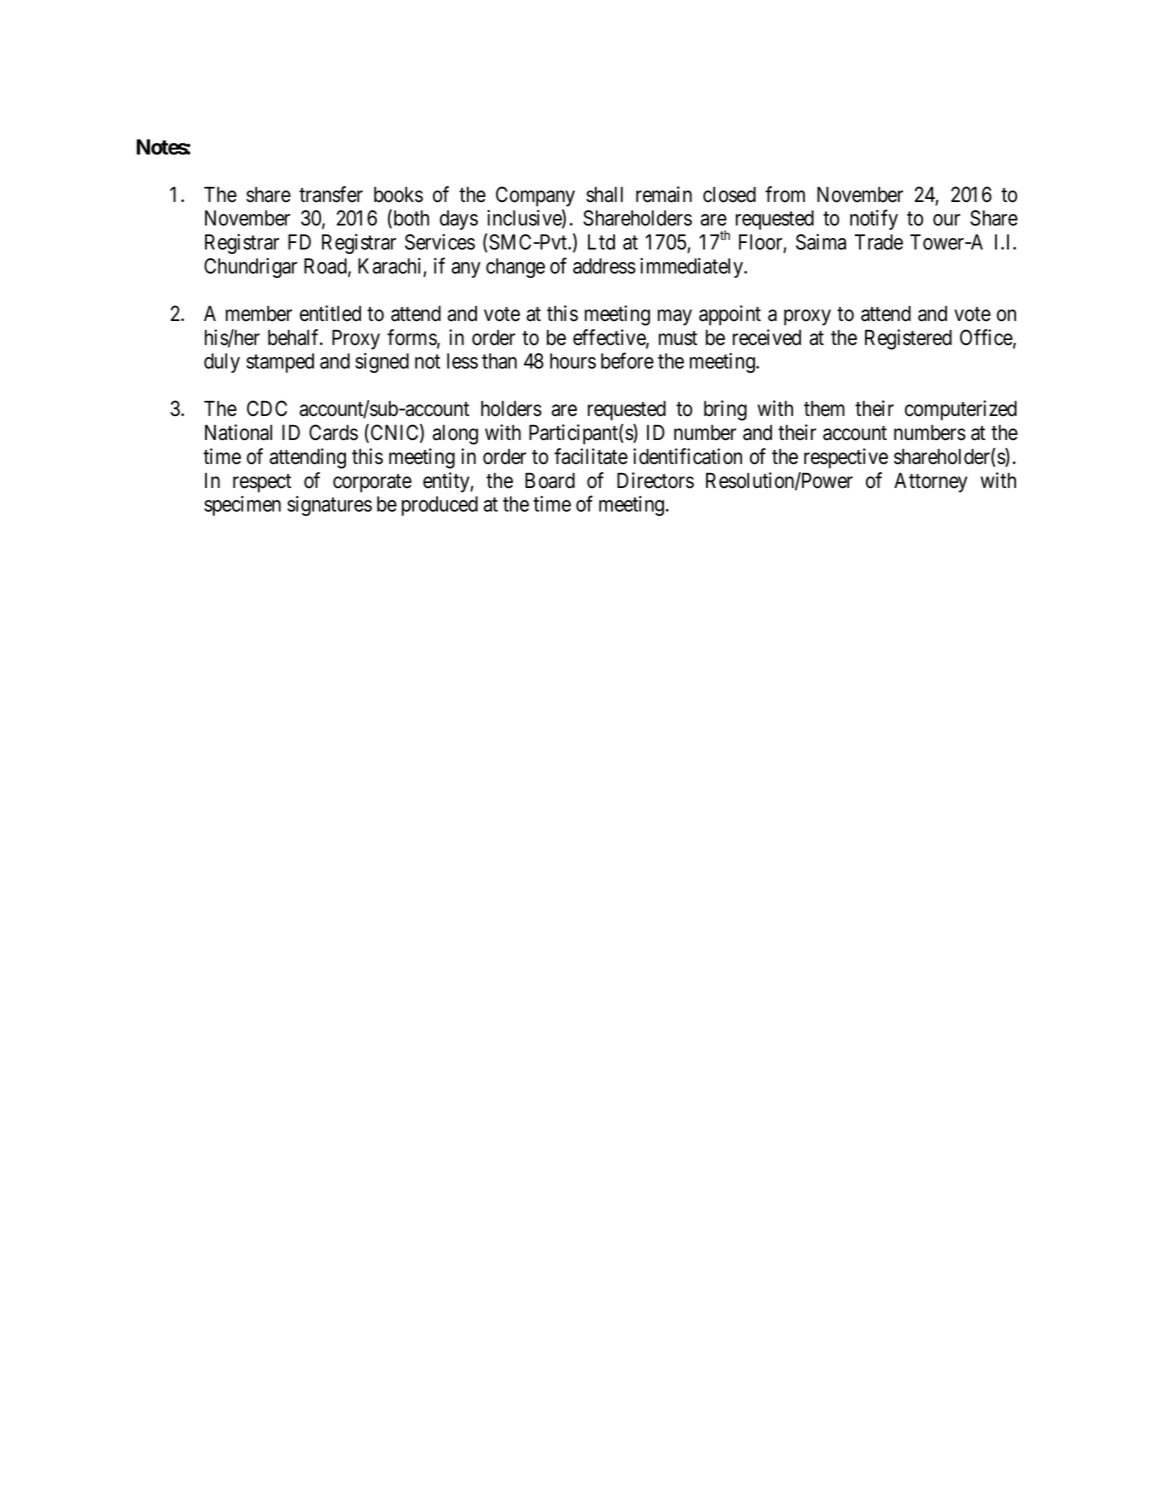 This screenshot has height=1492, width=1153. I want to click on shall, so click(604, 195).
